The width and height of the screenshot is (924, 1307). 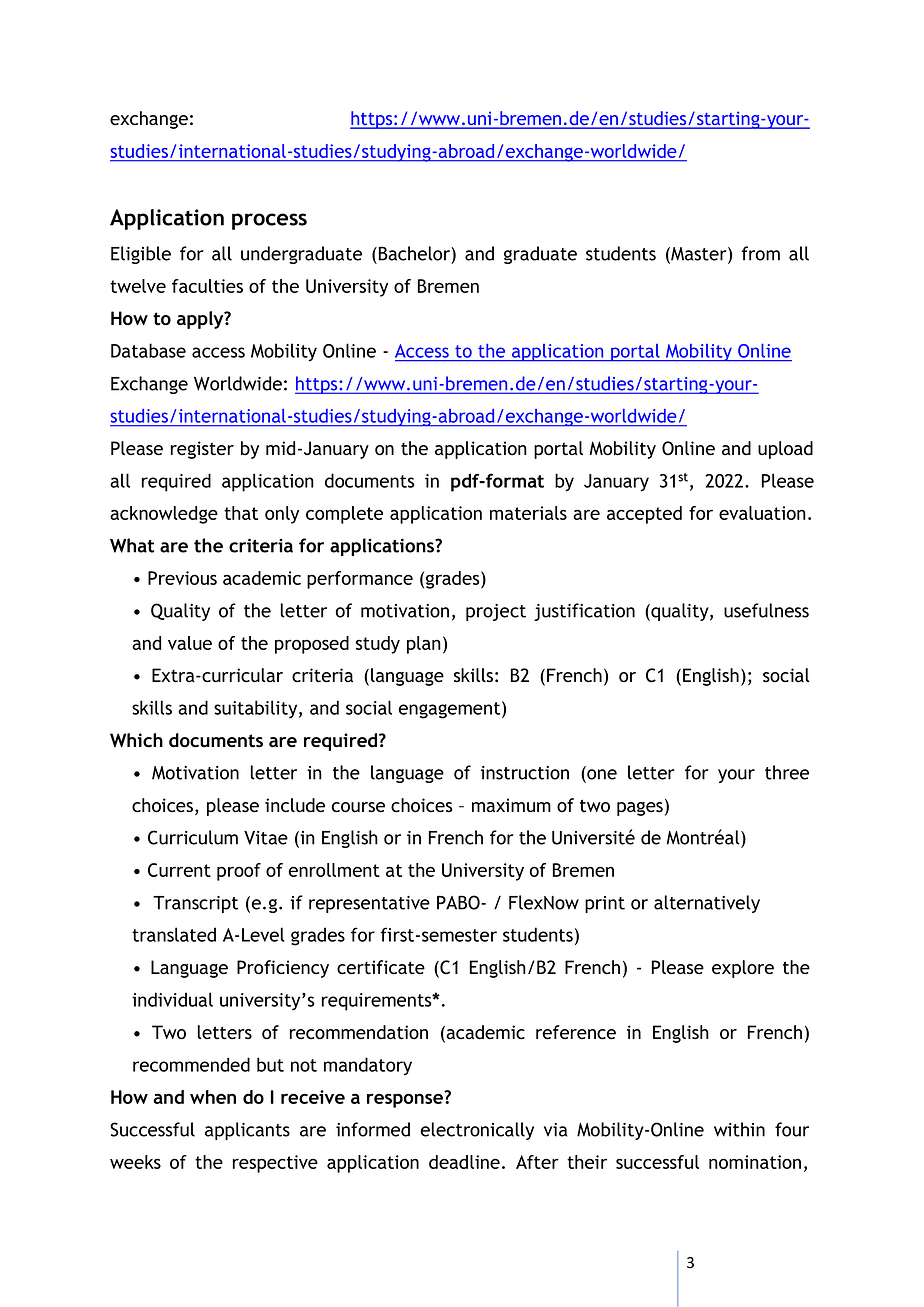 What do you see at coordinates (190, 643) in the screenshot?
I see `value` at bounding box center [190, 643].
